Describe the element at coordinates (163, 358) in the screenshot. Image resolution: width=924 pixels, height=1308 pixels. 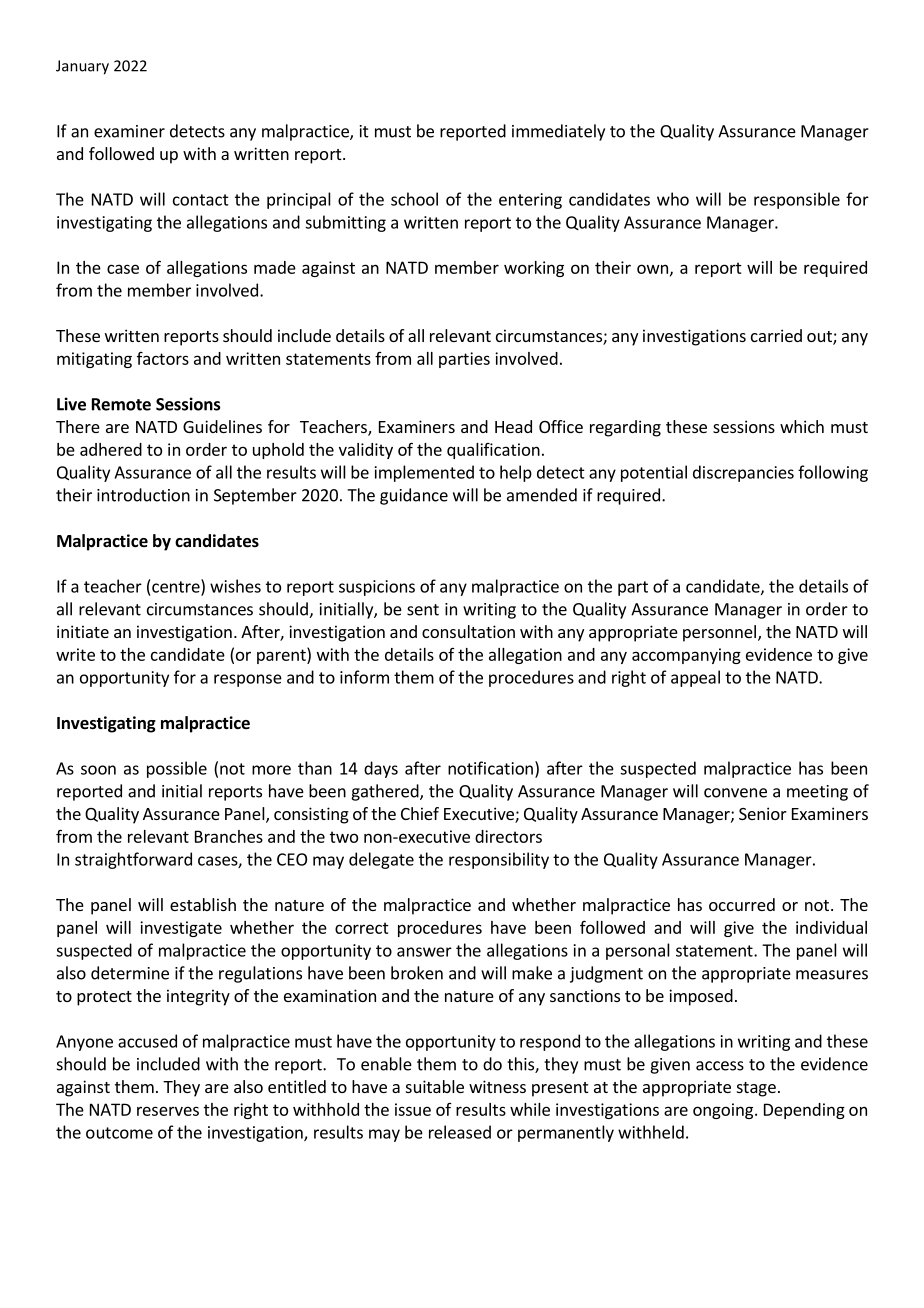
I see `factors` at that location.
